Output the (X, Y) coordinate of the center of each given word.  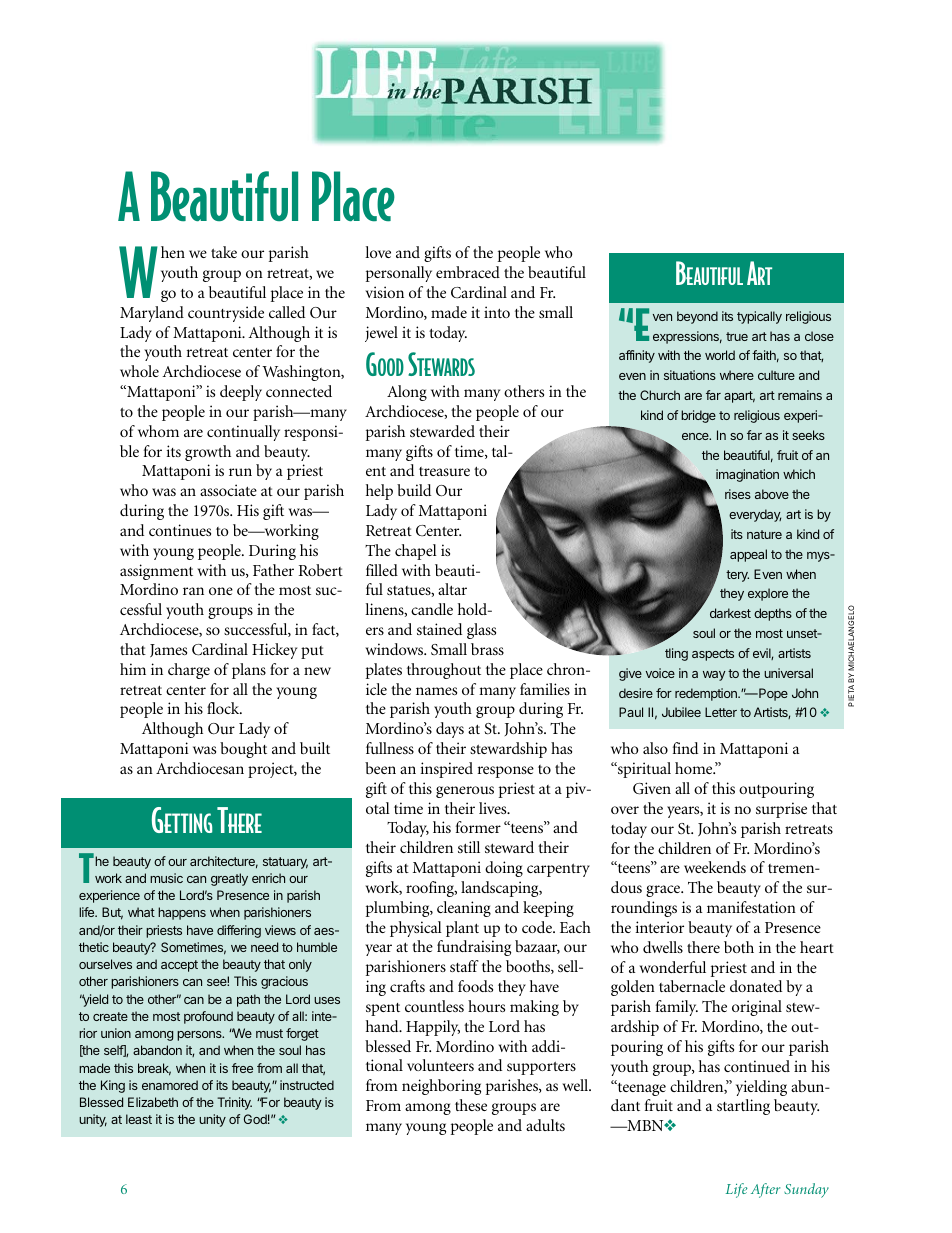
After (765, 1190)
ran (193, 591)
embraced (468, 272)
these (471, 1105)
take (224, 252)
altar (452, 589)
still (469, 847)
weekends (715, 867)
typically (759, 317)
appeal (748, 555)
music (166, 878)
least (139, 1119)
